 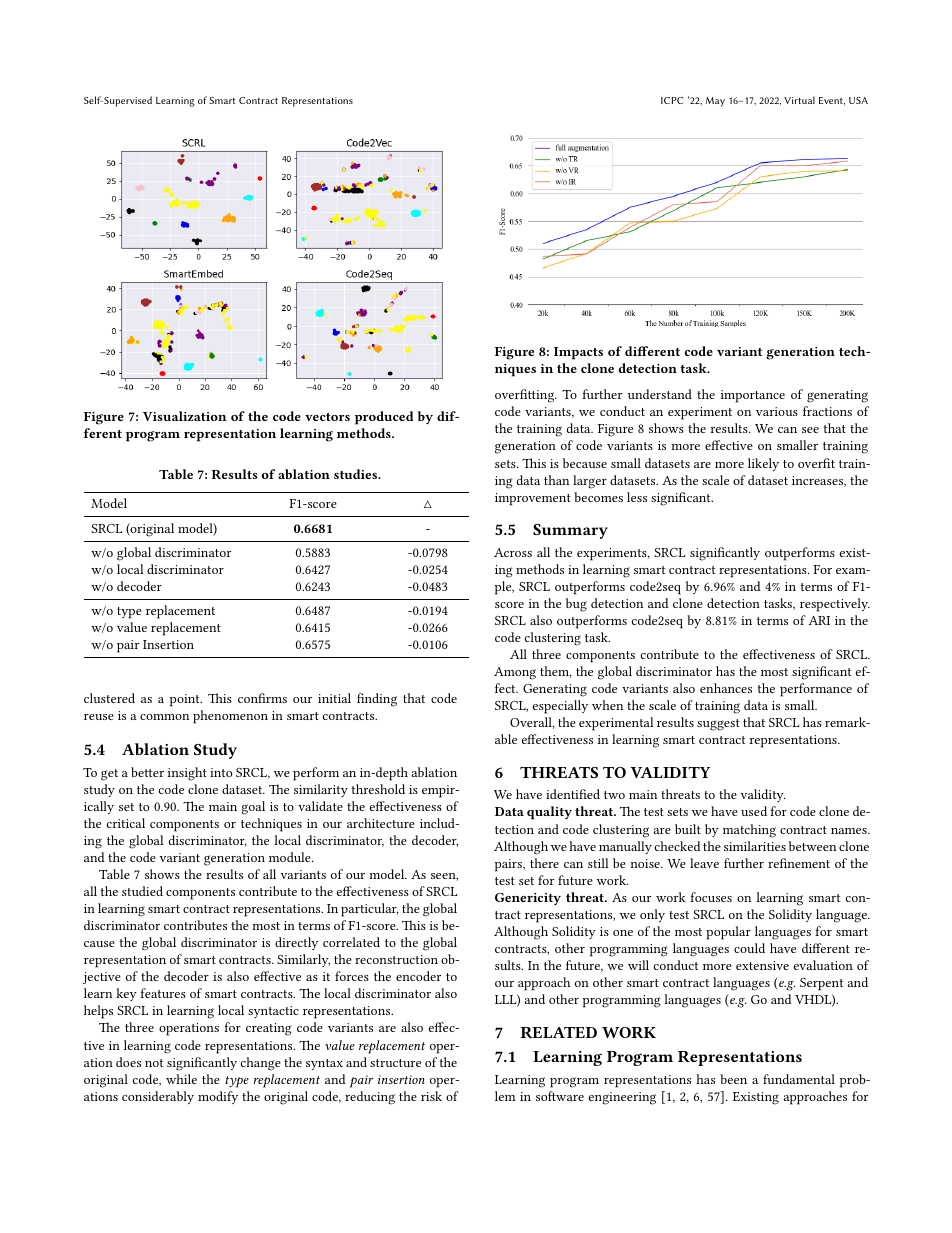 What do you see at coordinates (726, 688) in the document?
I see `enhances` at bounding box center [726, 688].
